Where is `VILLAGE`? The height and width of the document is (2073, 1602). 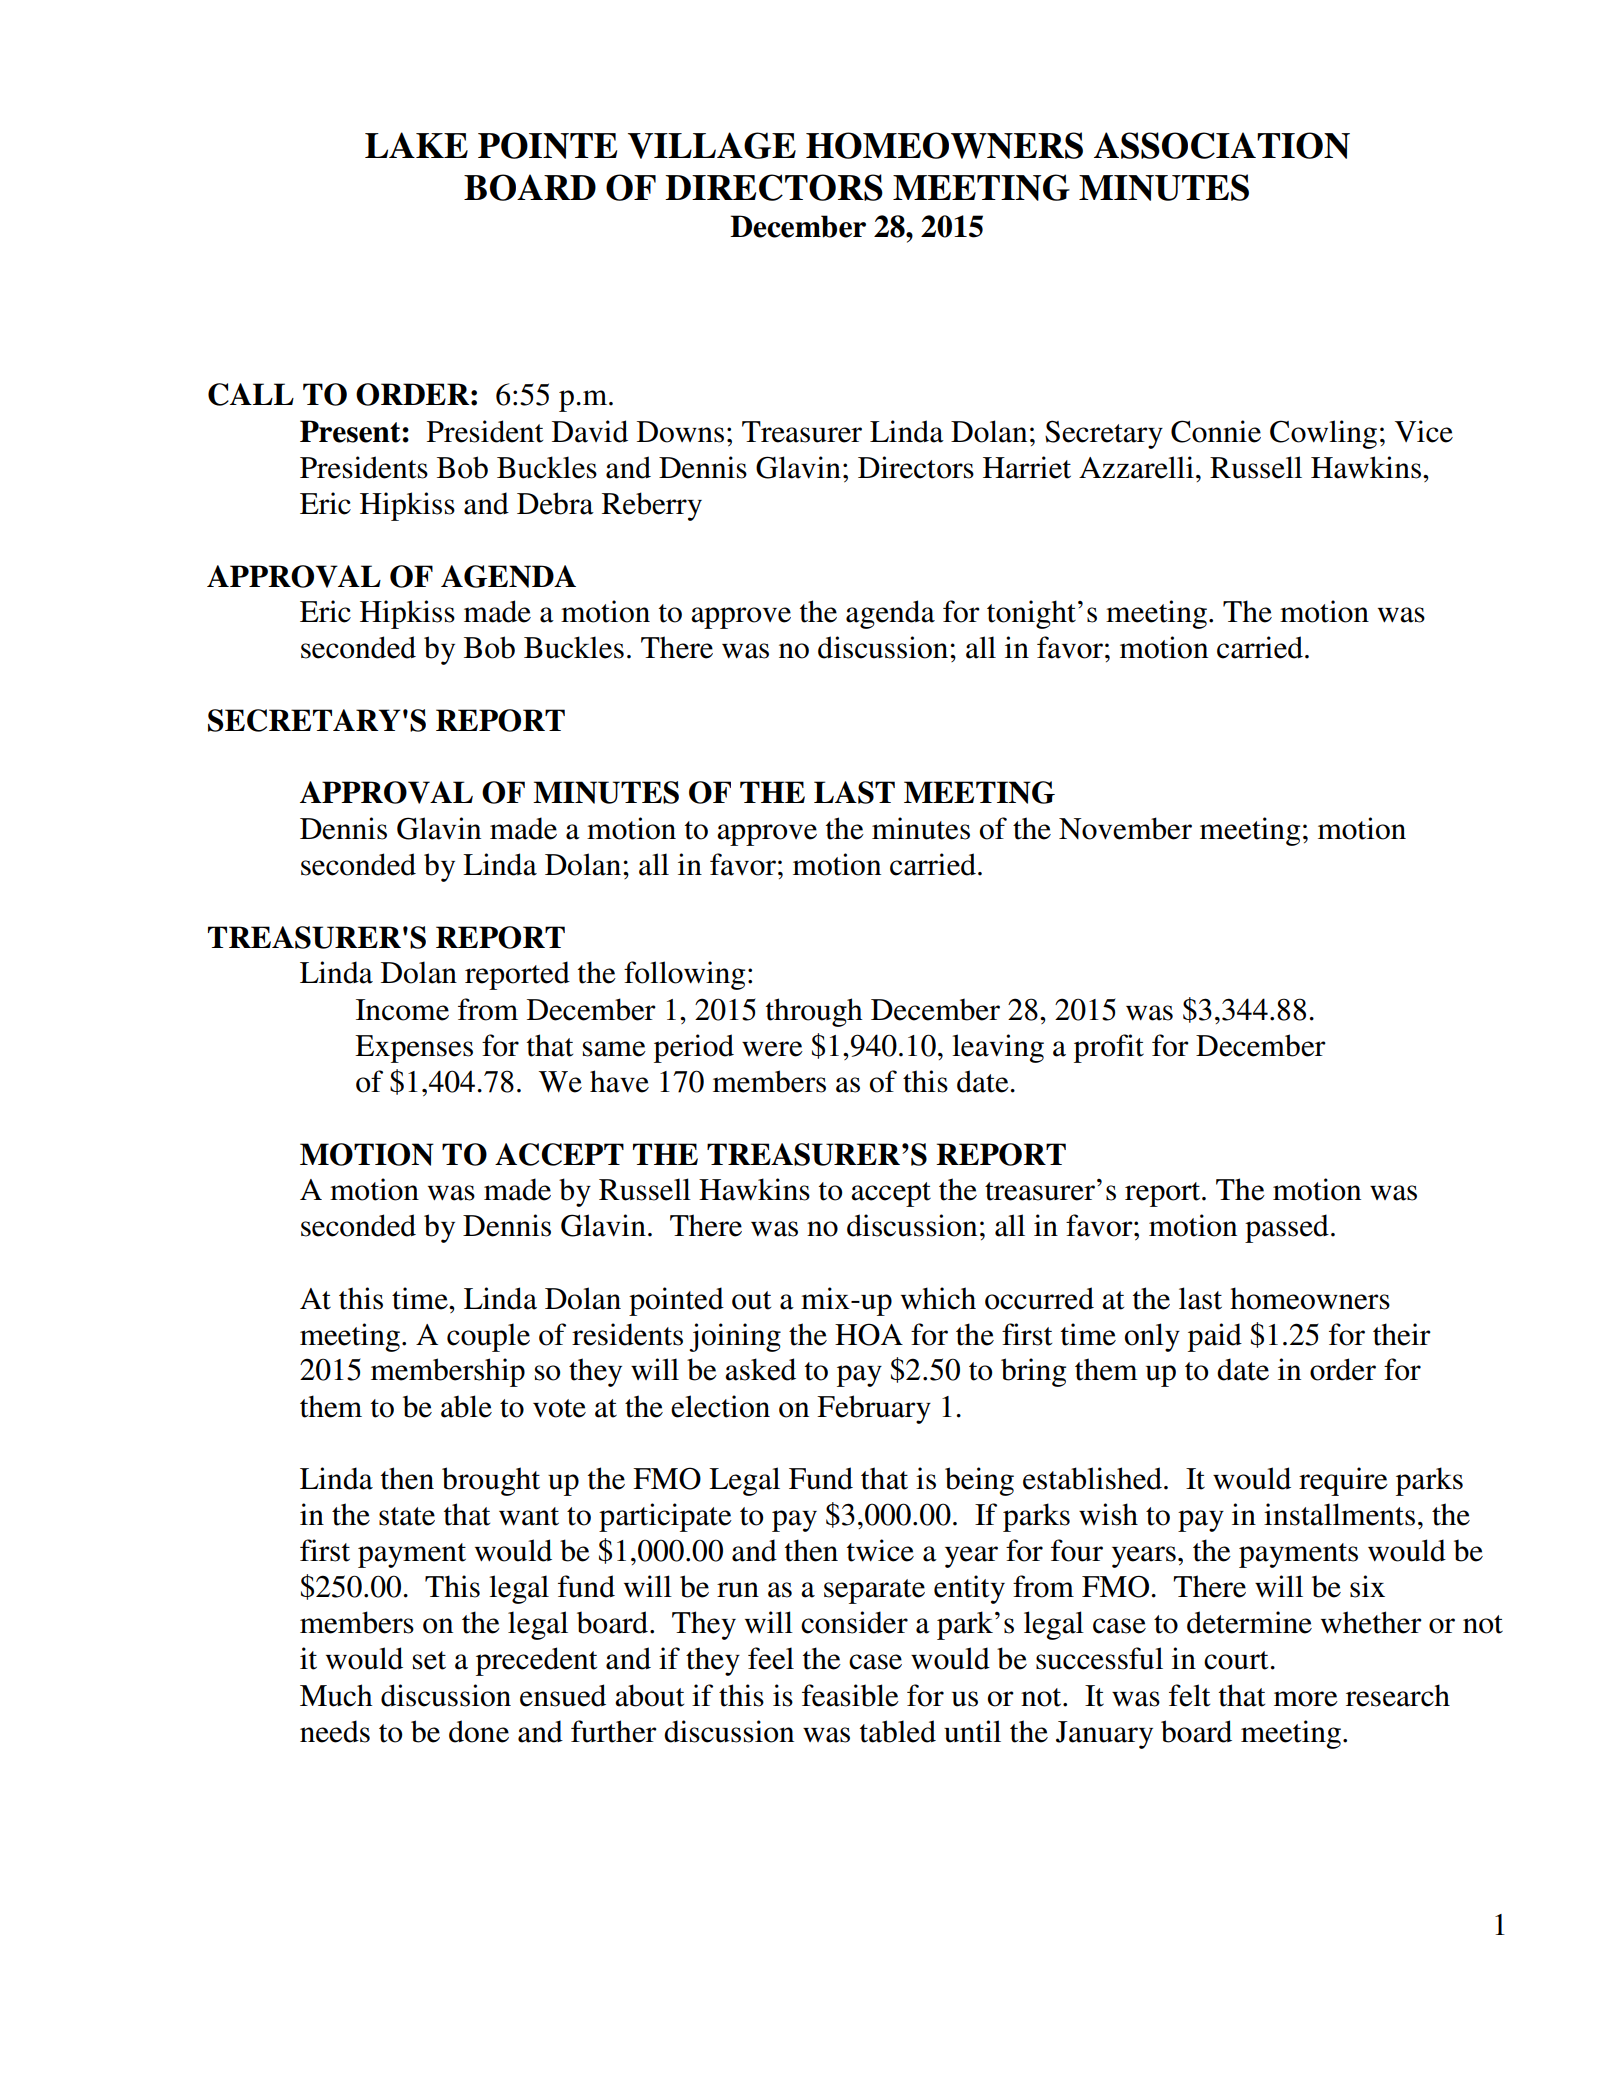
VILLAGE is located at coordinates (712, 145).
